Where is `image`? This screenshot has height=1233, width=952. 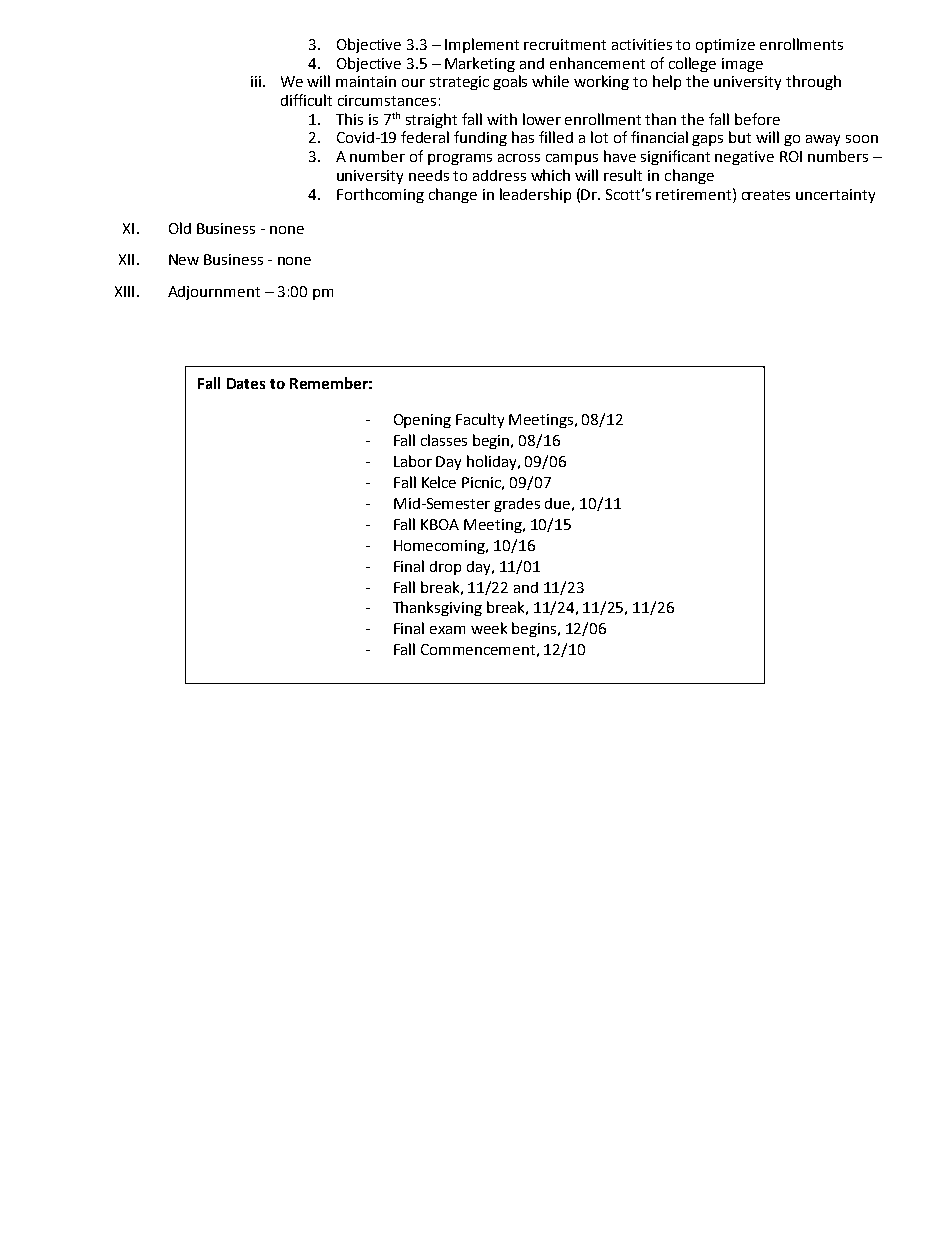 image is located at coordinates (742, 65).
